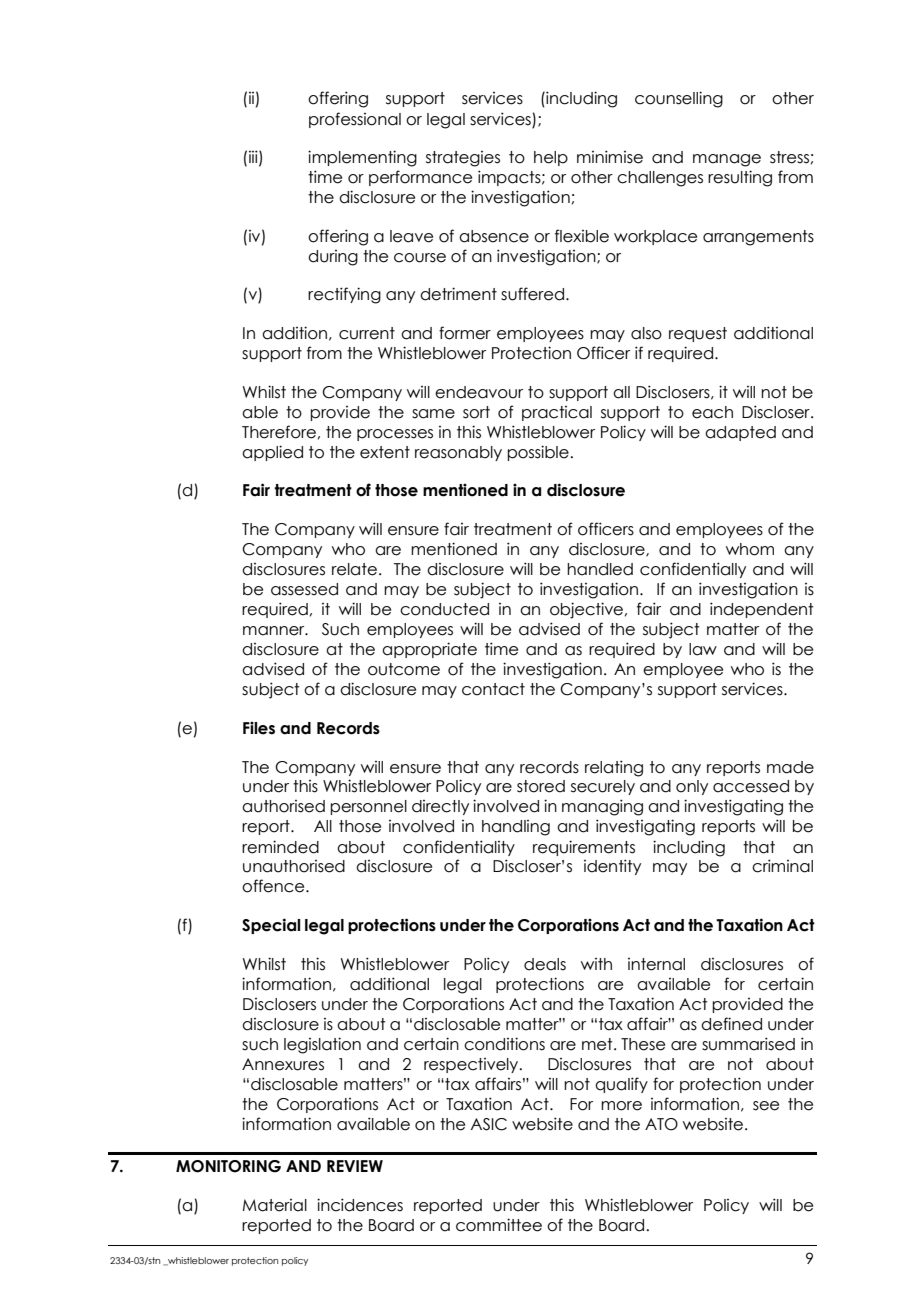 The width and height of the screenshot is (924, 1309). What do you see at coordinates (727, 160) in the screenshot?
I see `manage` at bounding box center [727, 160].
